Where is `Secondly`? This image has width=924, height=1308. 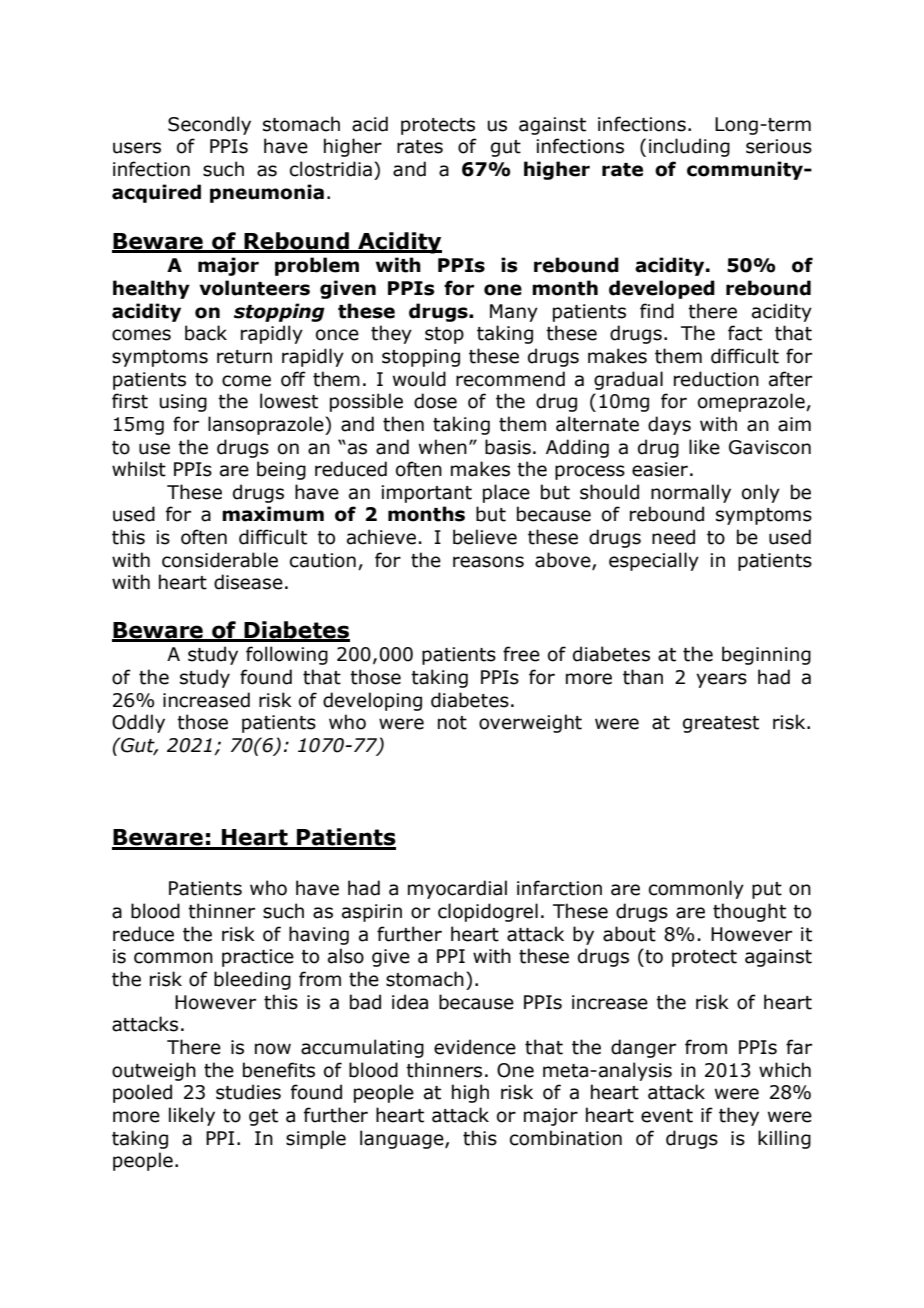 Secondly is located at coordinates (209, 125).
